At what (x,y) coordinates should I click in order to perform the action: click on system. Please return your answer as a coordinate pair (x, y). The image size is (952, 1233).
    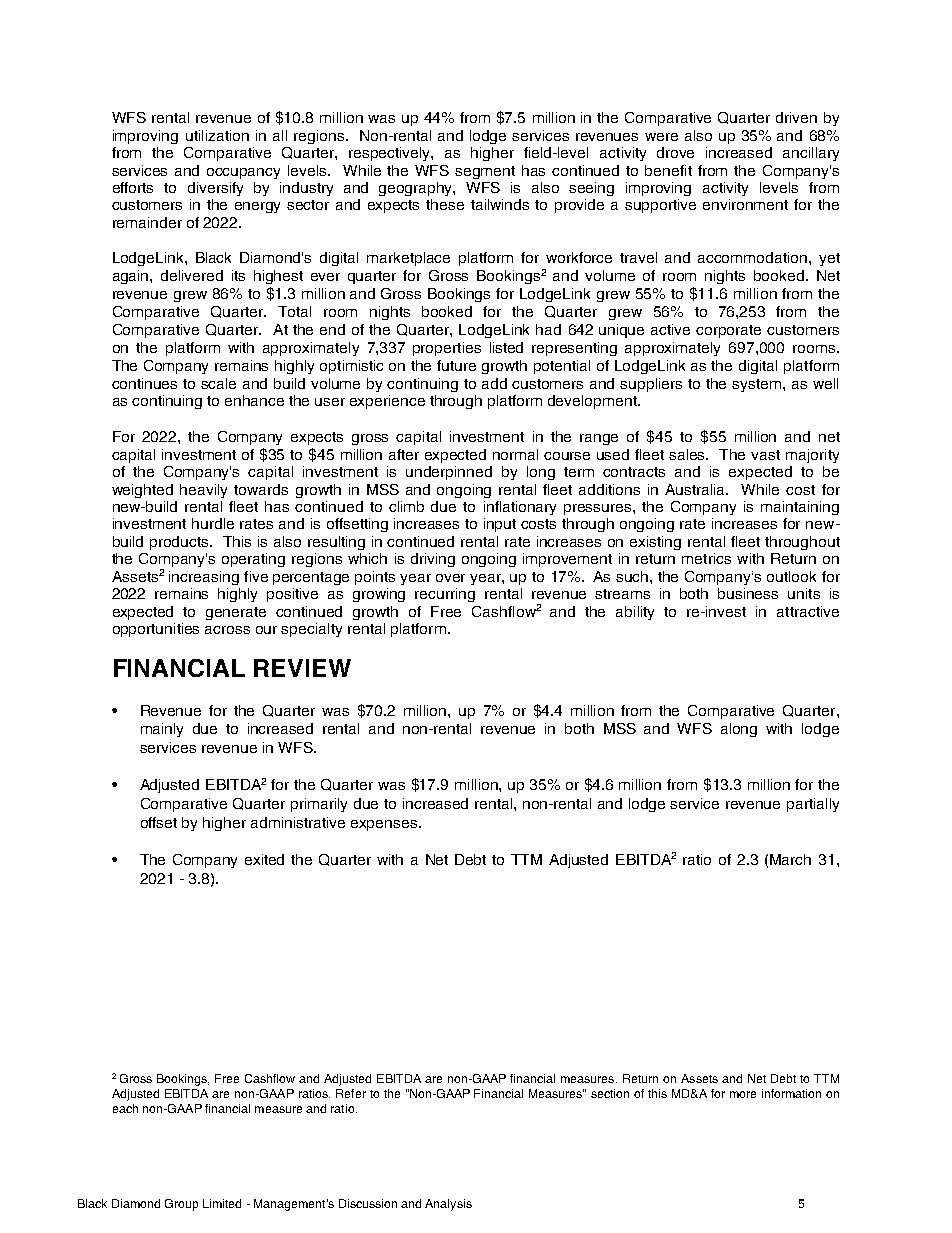
    Looking at the image, I should click on (758, 385).
